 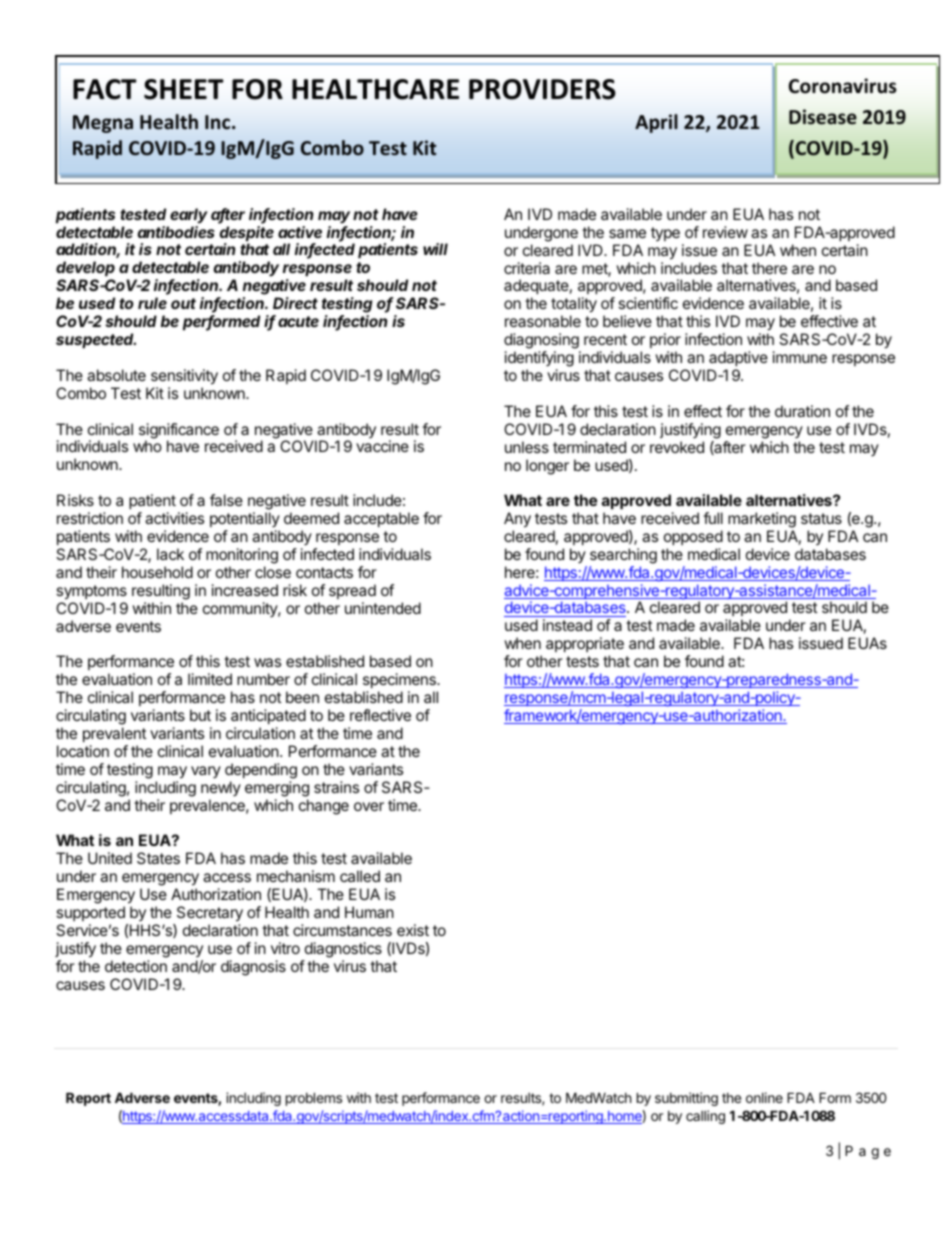 I want to click on problems, so click(x=314, y=1099).
